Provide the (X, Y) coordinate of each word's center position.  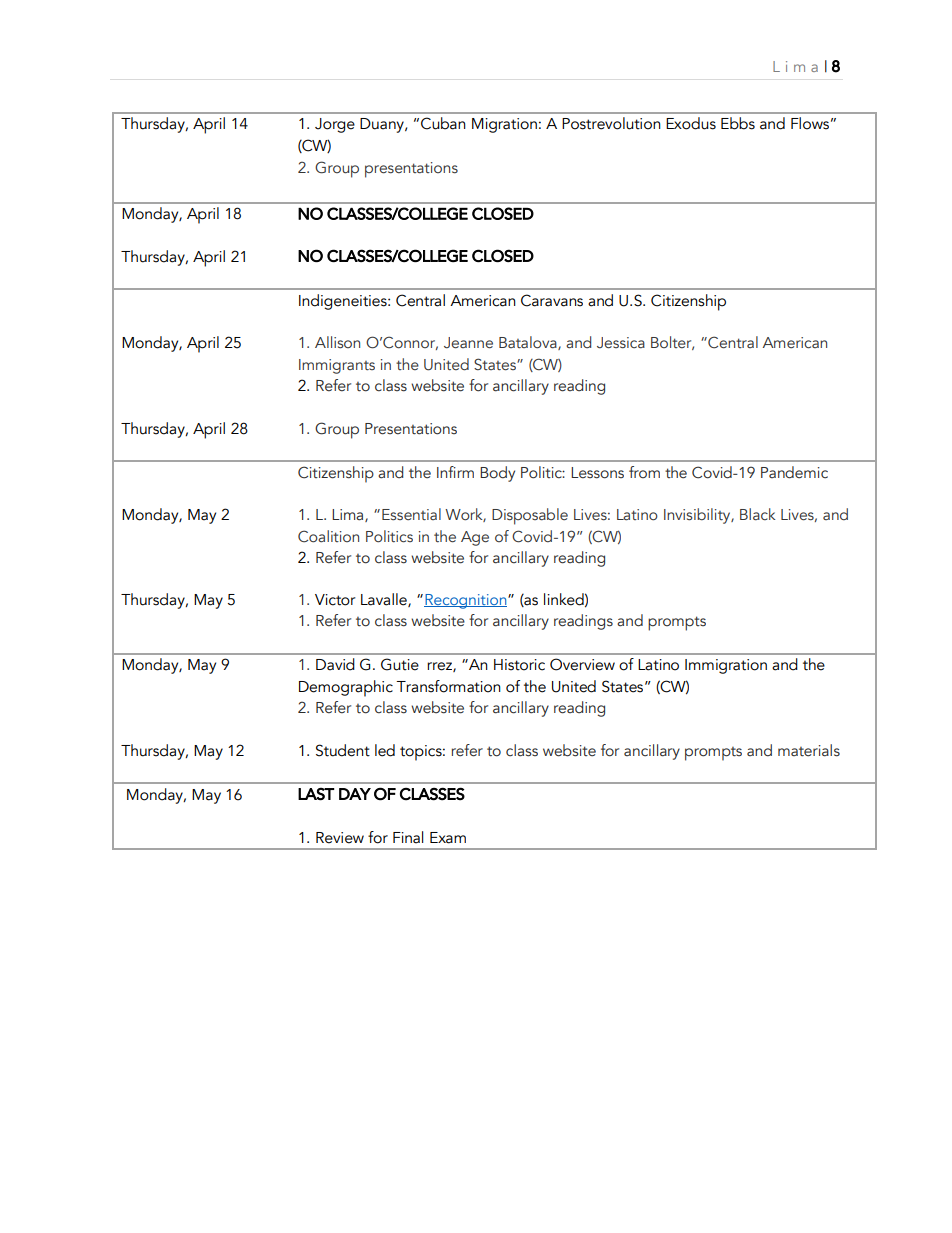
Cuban (443, 123)
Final (408, 837)
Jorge (335, 125)
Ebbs (738, 123)
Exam (448, 838)
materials (809, 750)
